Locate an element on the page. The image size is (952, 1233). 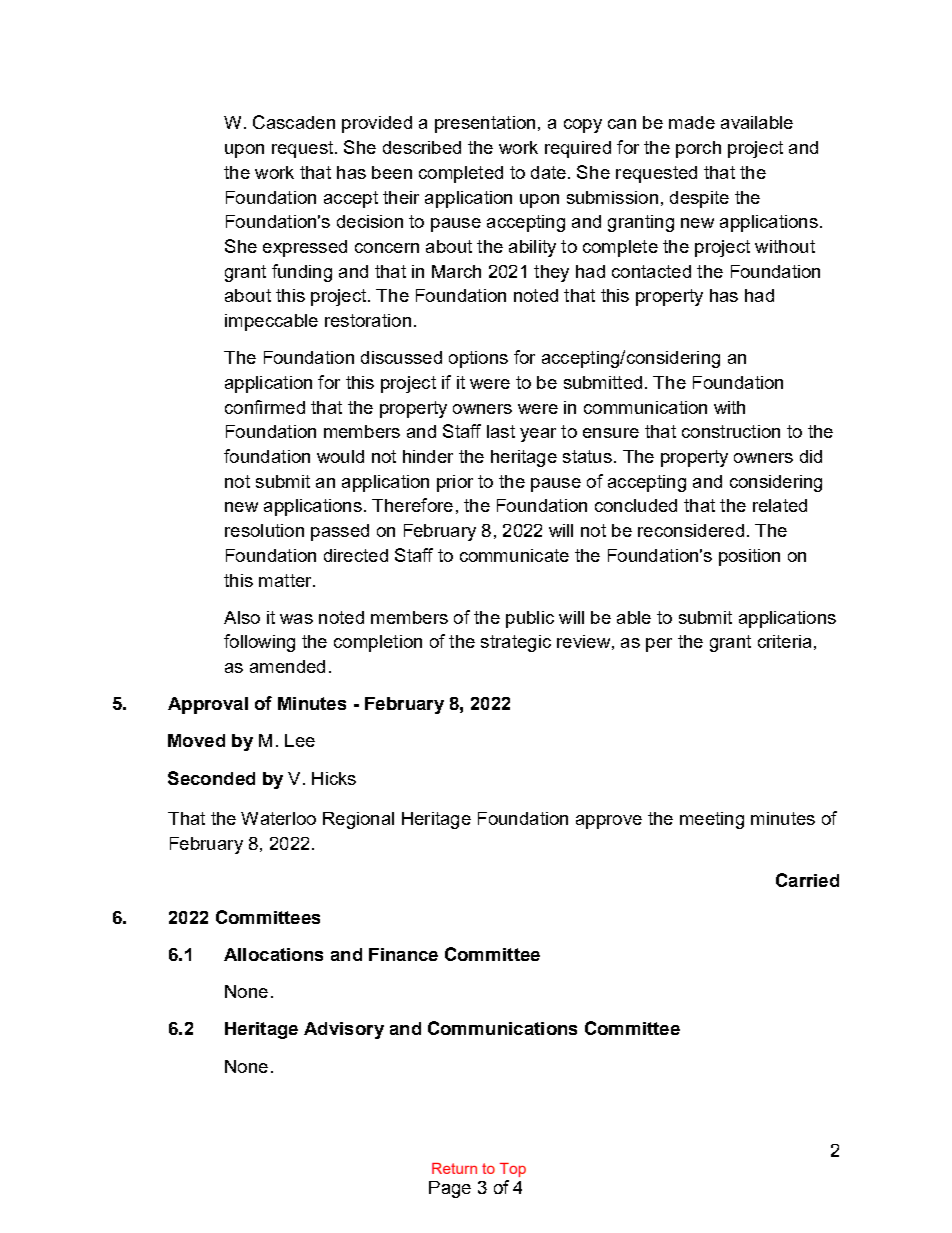
construction is located at coordinates (731, 431).
